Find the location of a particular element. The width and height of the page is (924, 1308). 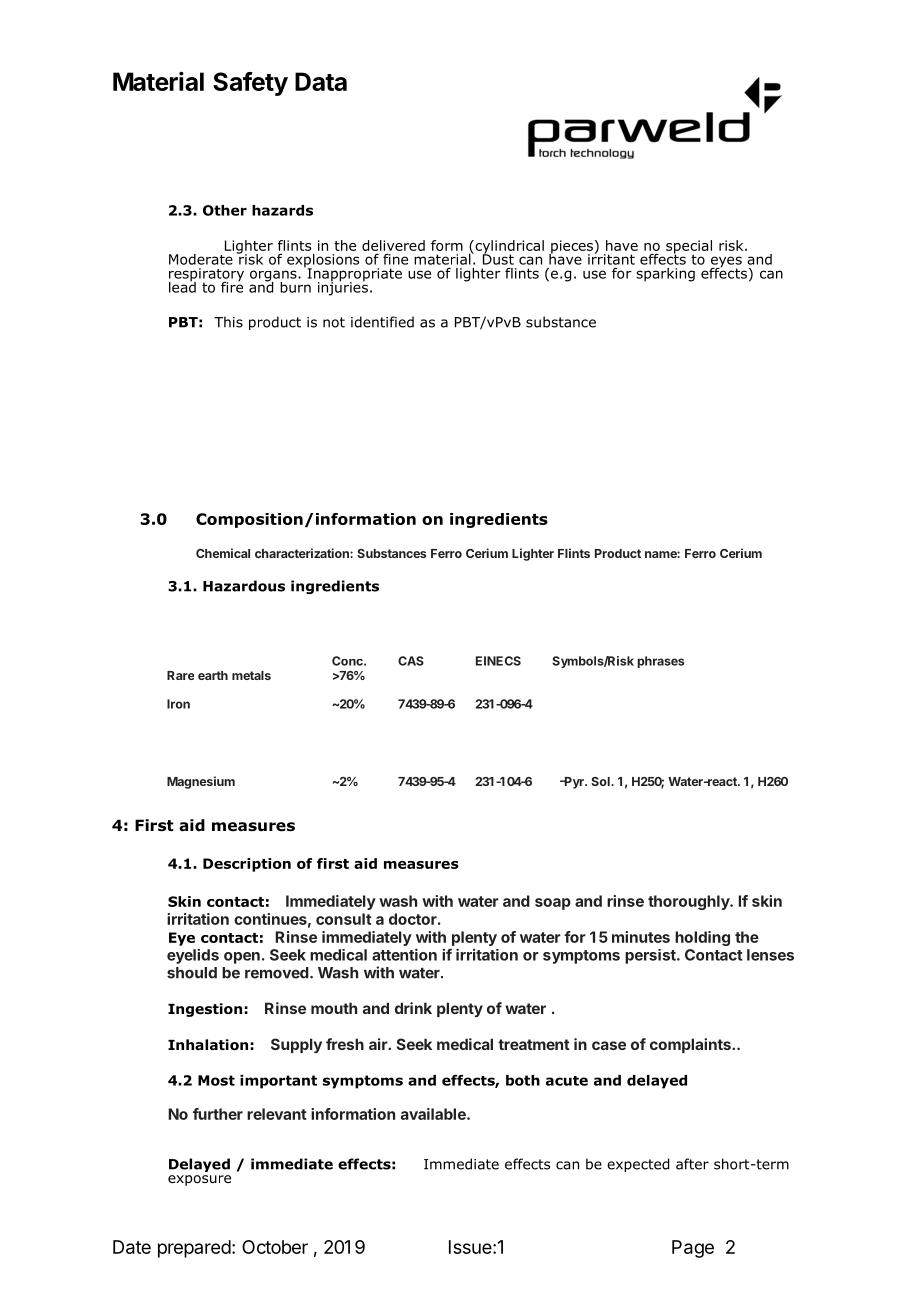

available is located at coordinates (434, 1114).
